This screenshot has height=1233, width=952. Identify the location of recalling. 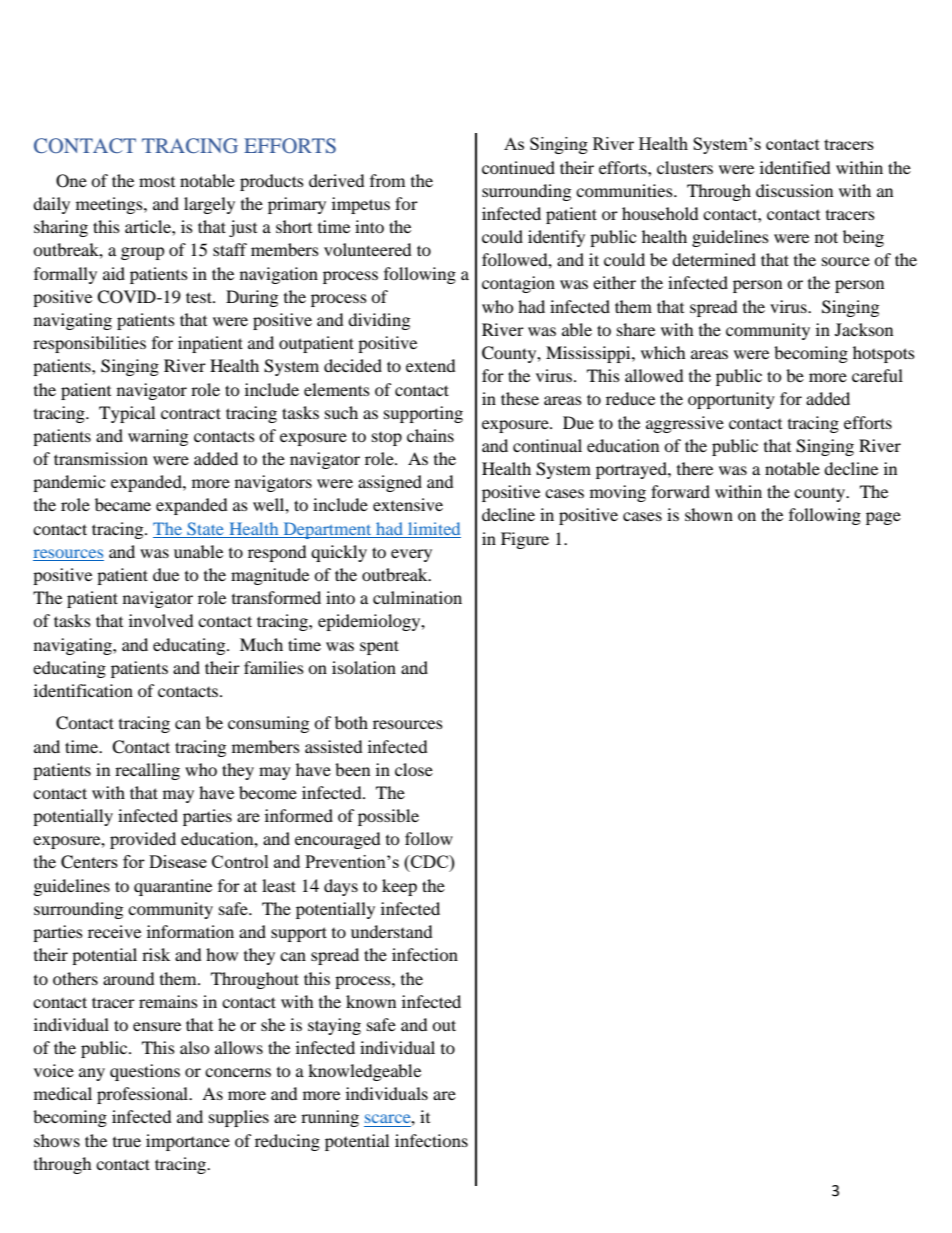
(147, 771).
